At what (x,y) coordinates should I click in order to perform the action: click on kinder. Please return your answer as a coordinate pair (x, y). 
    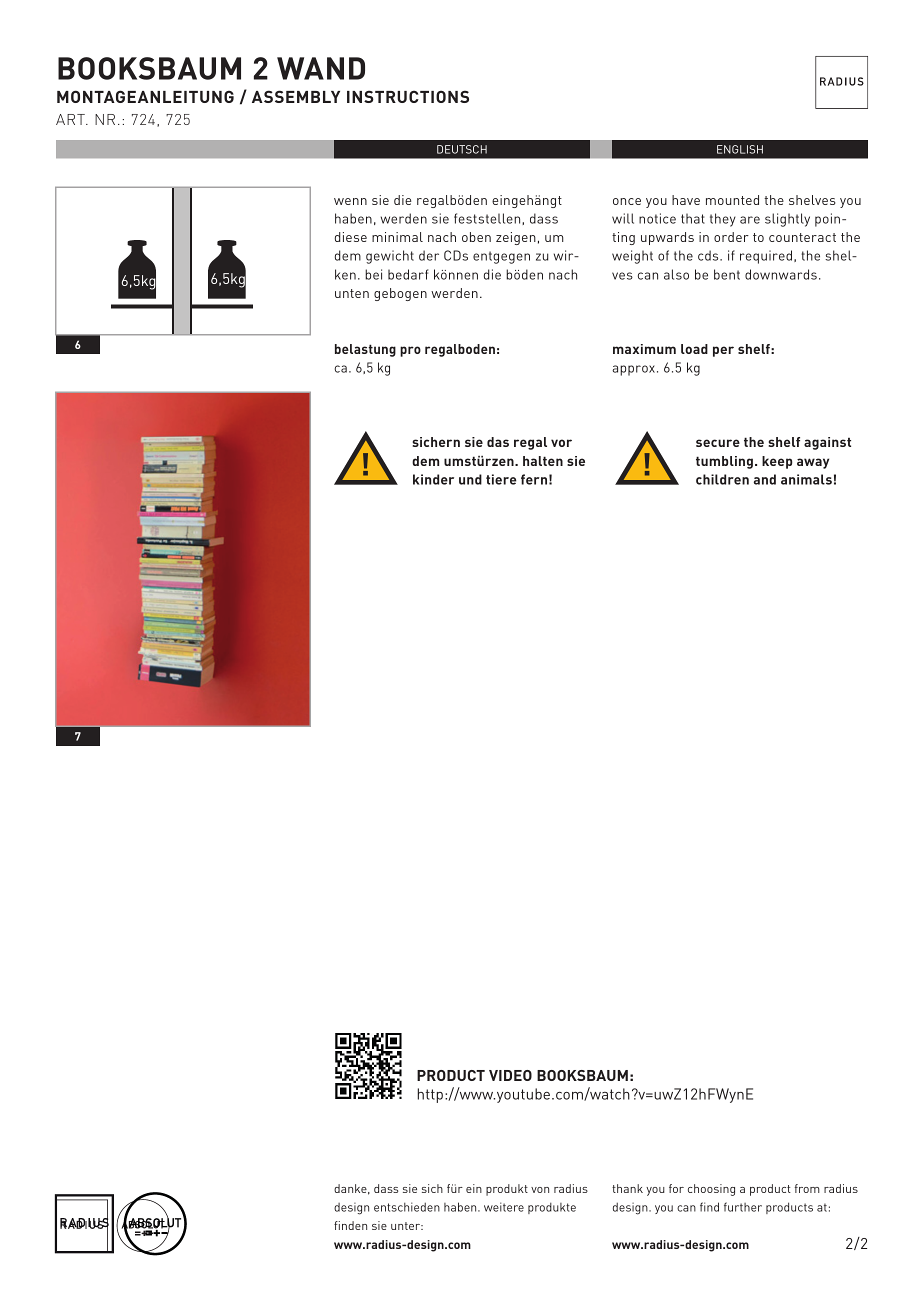
    Looking at the image, I should click on (433, 479).
